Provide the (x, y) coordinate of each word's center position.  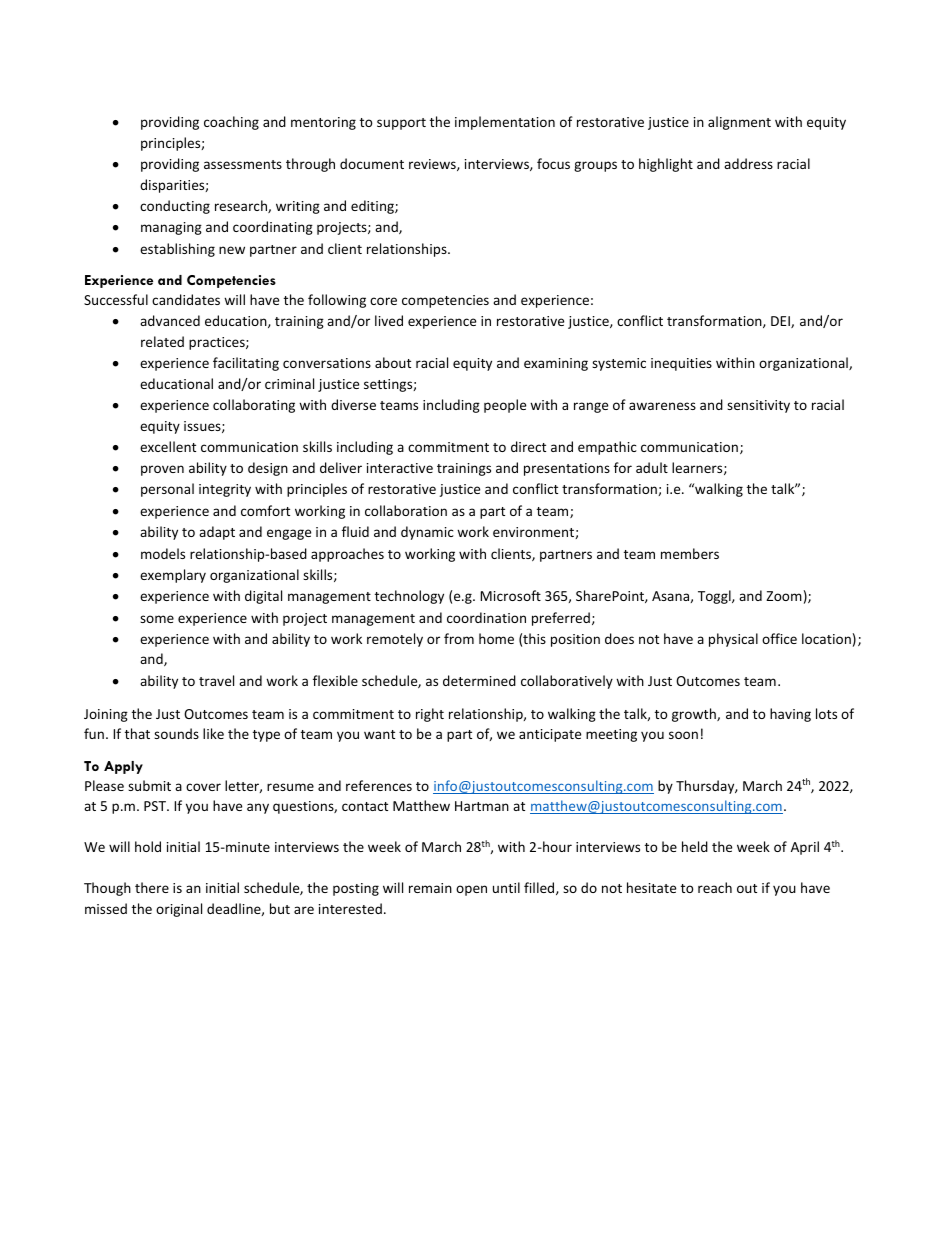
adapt (217, 533)
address (748, 163)
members (690, 553)
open (471, 890)
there (152, 887)
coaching (231, 123)
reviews (433, 165)
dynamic (427, 533)
